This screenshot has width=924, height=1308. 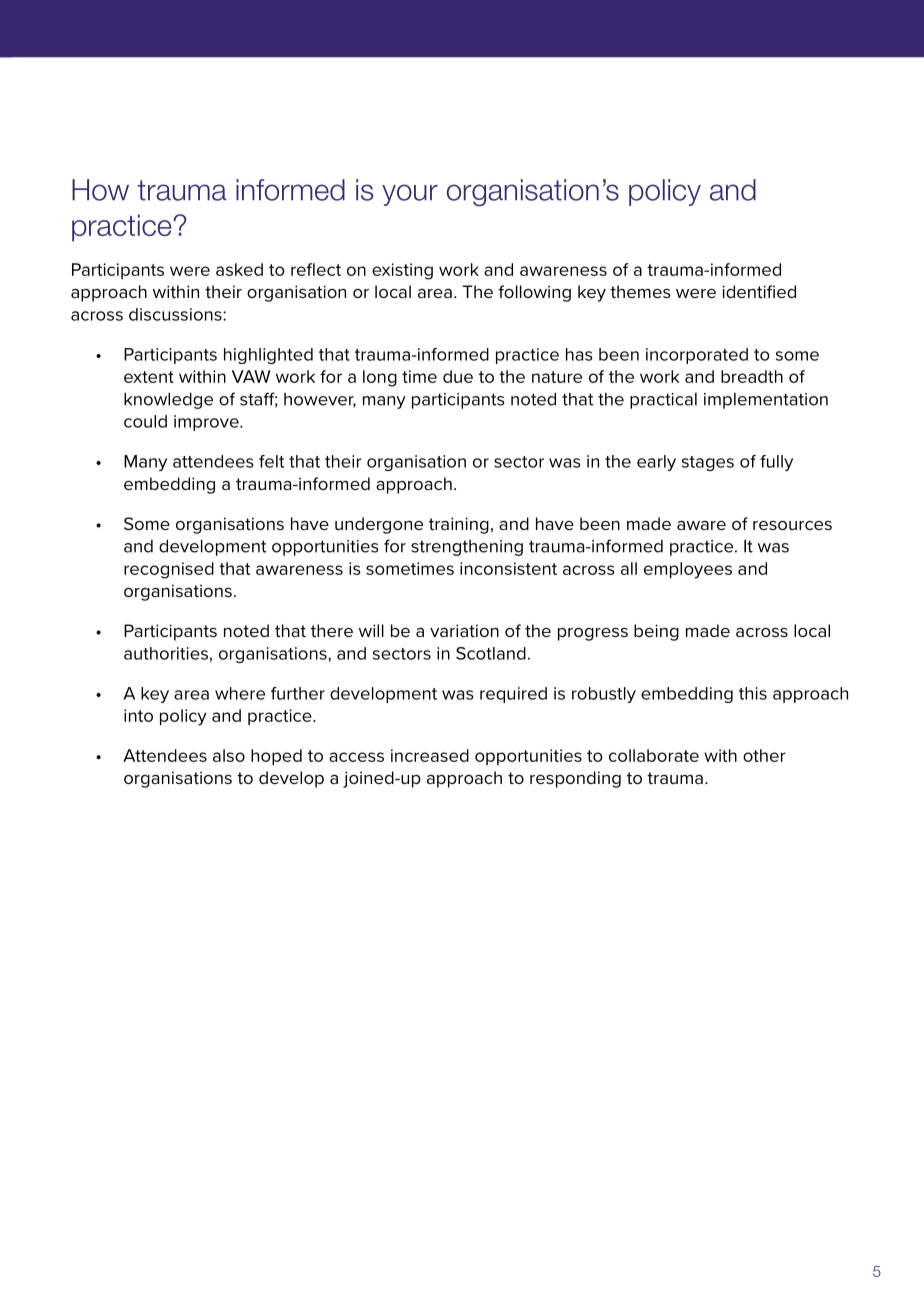 What do you see at coordinates (508, 568) in the screenshot?
I see `inconsistent` at bounding box center [508, 568].
